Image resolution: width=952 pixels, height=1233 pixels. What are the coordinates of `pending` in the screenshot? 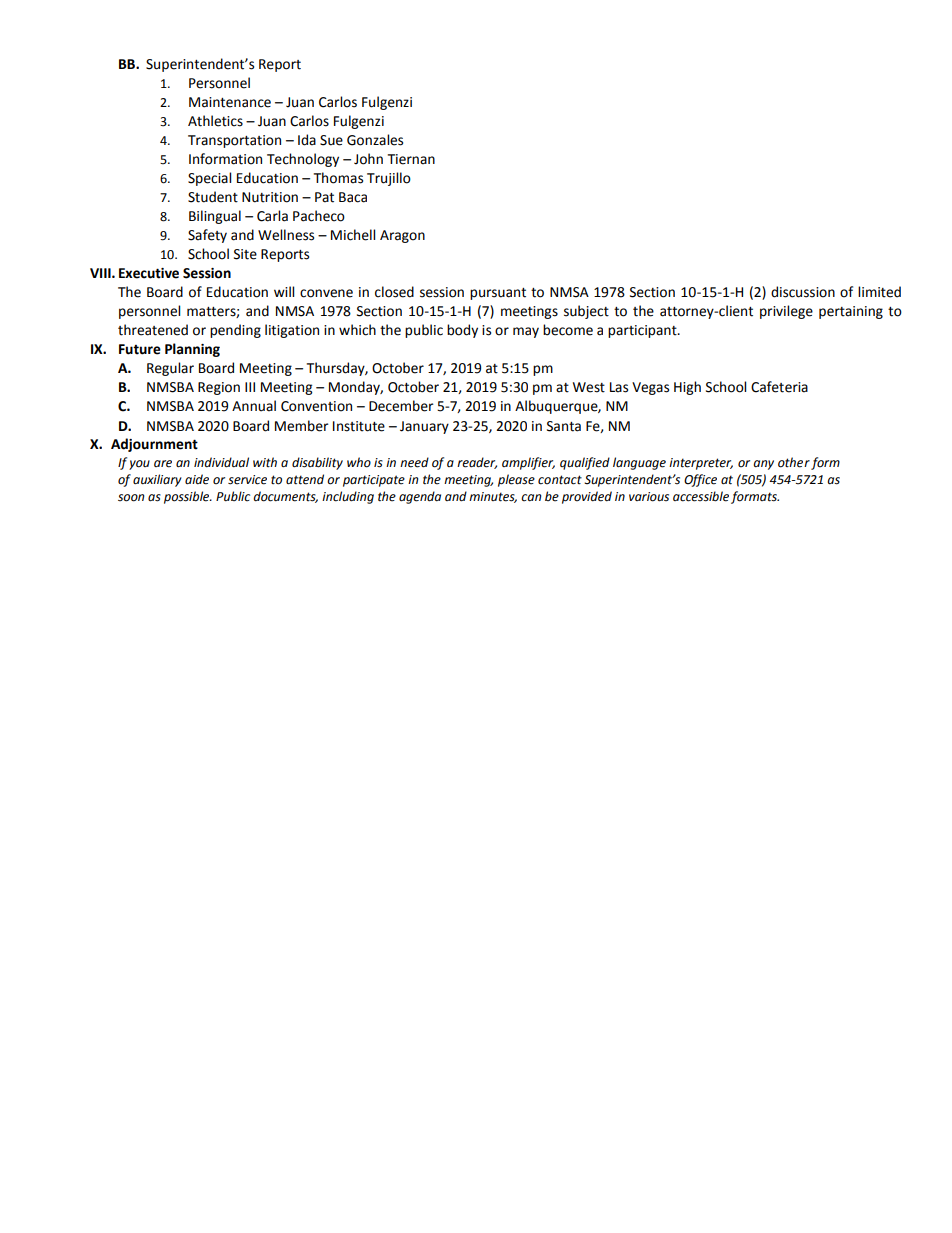 It's located at (235, 331).
